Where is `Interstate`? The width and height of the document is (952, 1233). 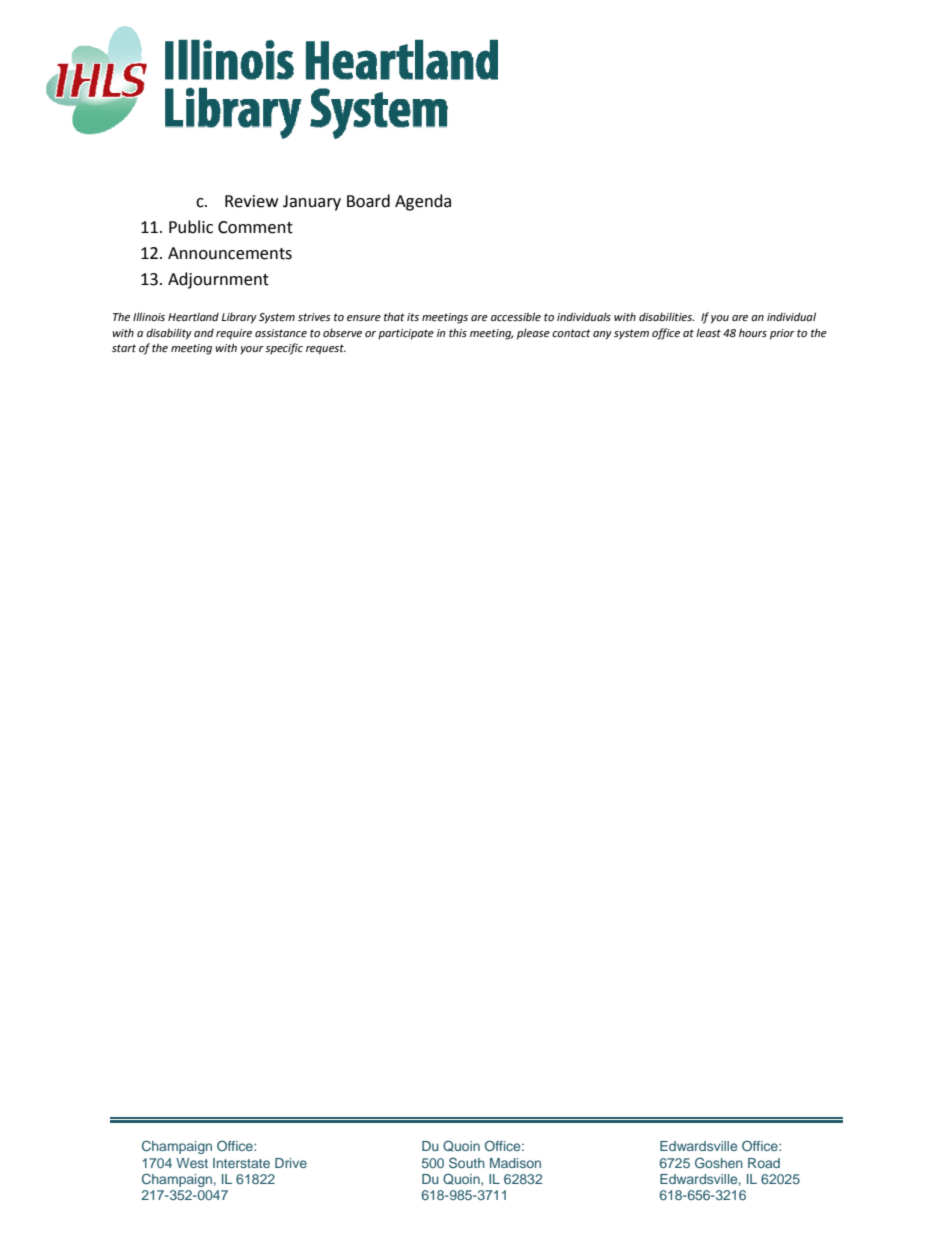 Interstate is located at coordinates (241, 1163).
